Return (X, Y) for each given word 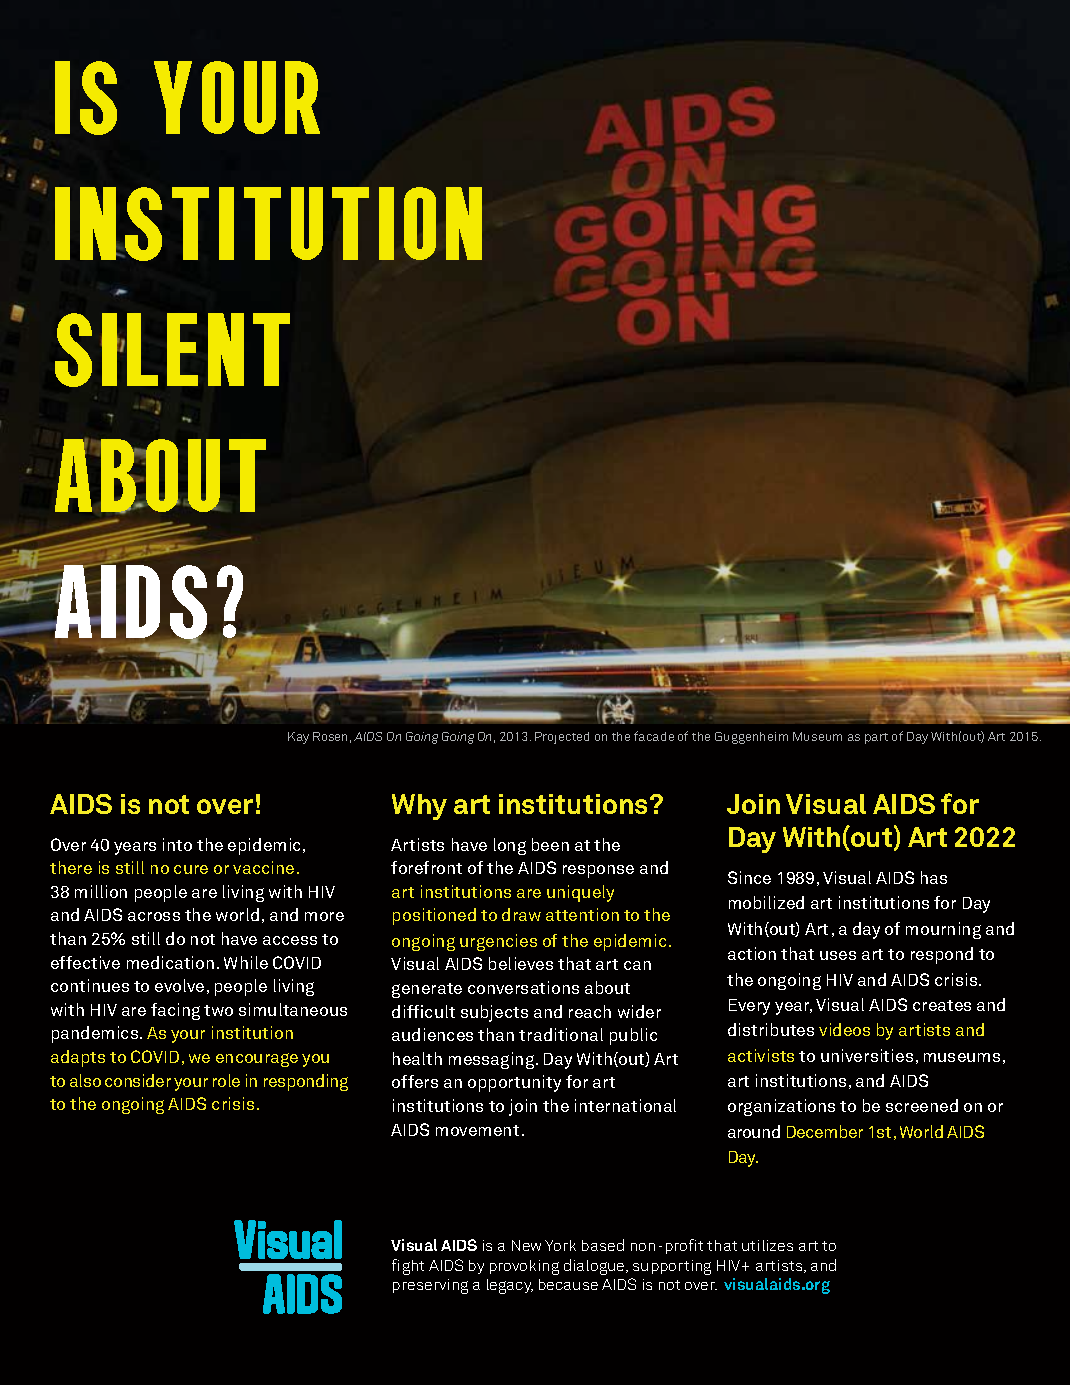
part (876, 738)
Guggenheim (751, 738)
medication (170, 962)
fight (408, 1267)
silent (172, 350)
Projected (562, 738)
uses (838, 955)
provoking (524, 1267)
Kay (298, 738)
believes (521, 963)
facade (654, 736)
